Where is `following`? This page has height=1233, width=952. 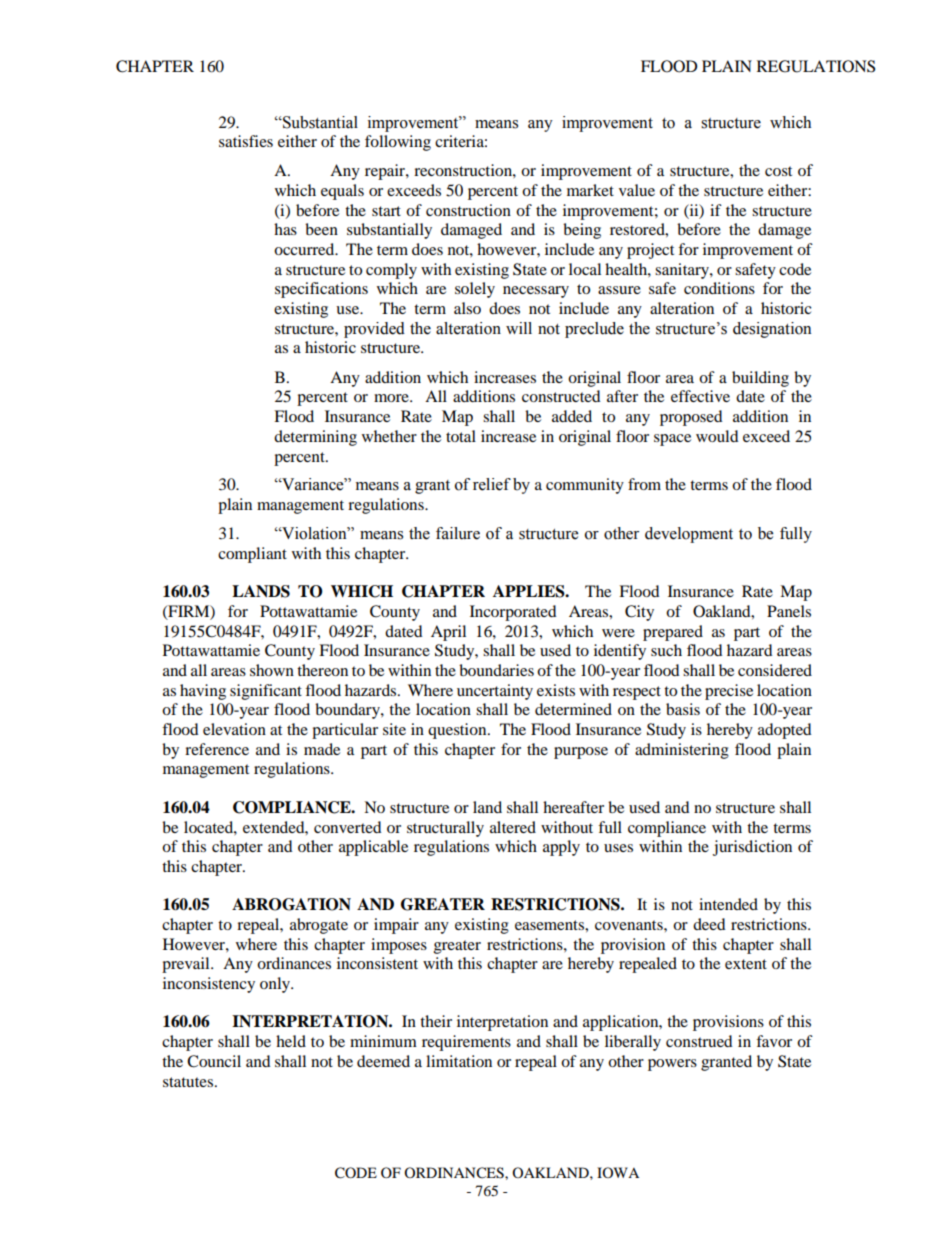
following is located at coordinates (398, 143).
